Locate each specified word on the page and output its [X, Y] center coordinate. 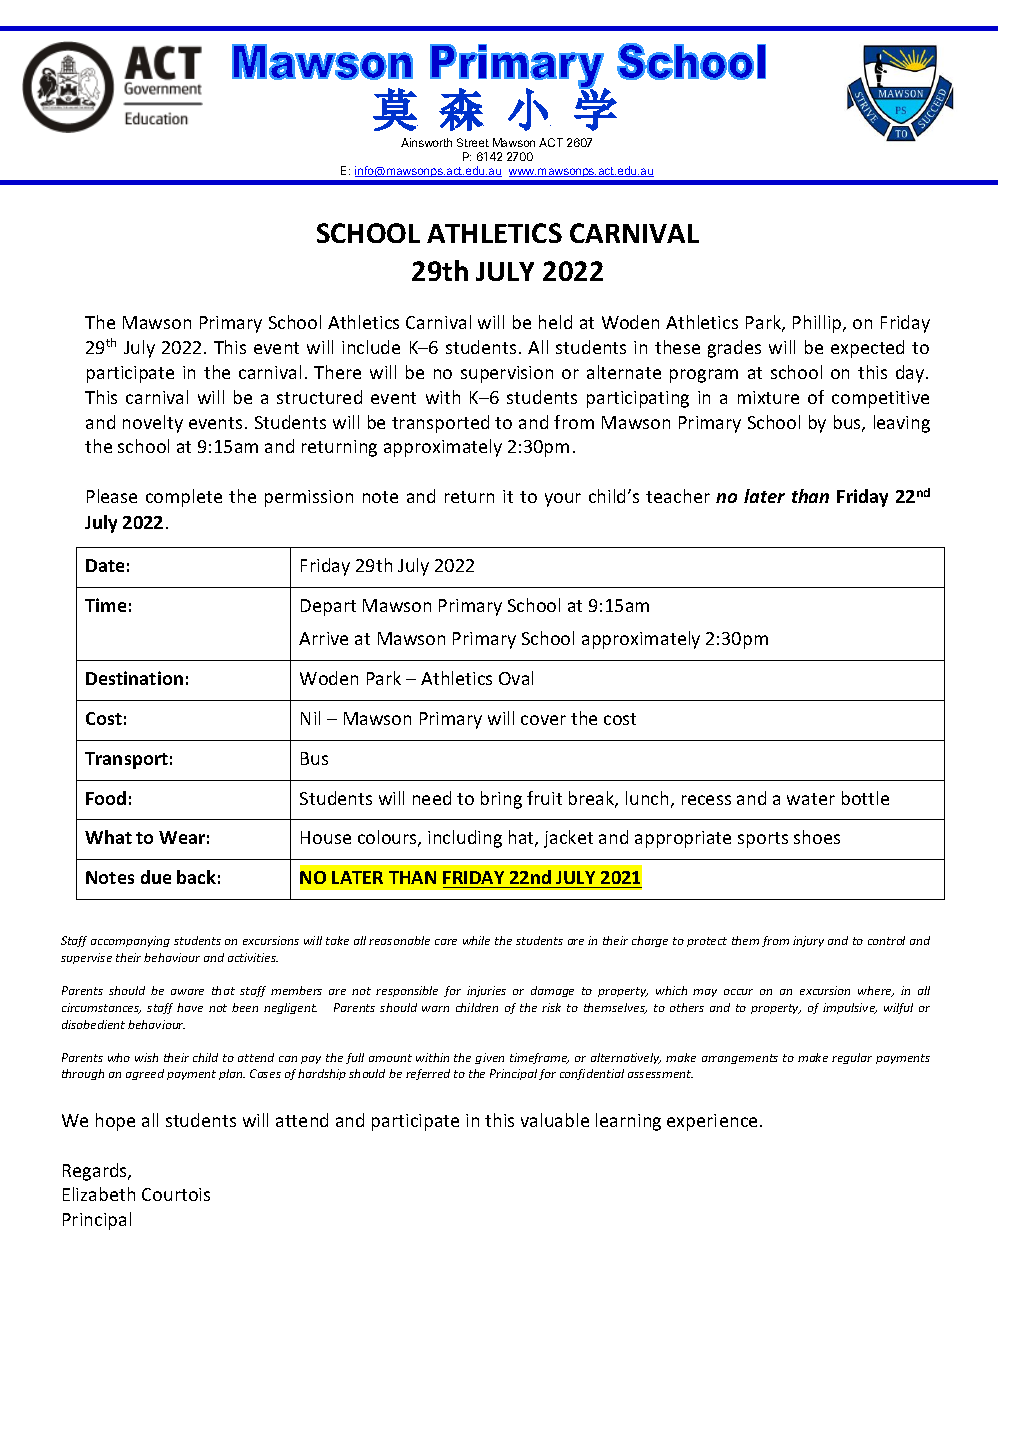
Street [473, 142]
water [811, 799]
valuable [555, 1120]
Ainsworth [426, 142]
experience [712, 1122]
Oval [516, 678]
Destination [134, 678]
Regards [96, 1172]
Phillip [818, 324]
